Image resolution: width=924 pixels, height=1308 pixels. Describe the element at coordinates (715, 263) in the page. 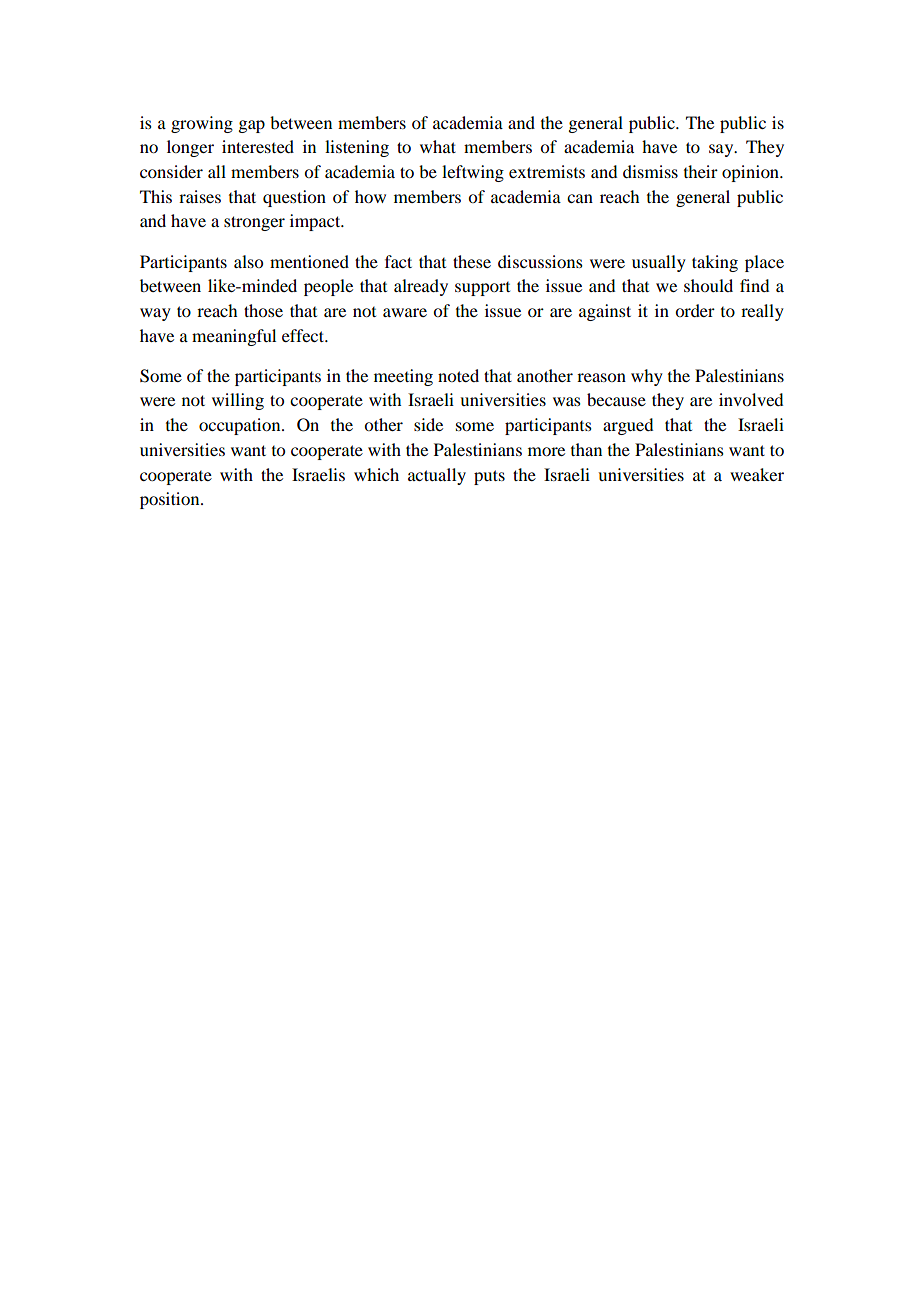

I see `taking` at that location.
